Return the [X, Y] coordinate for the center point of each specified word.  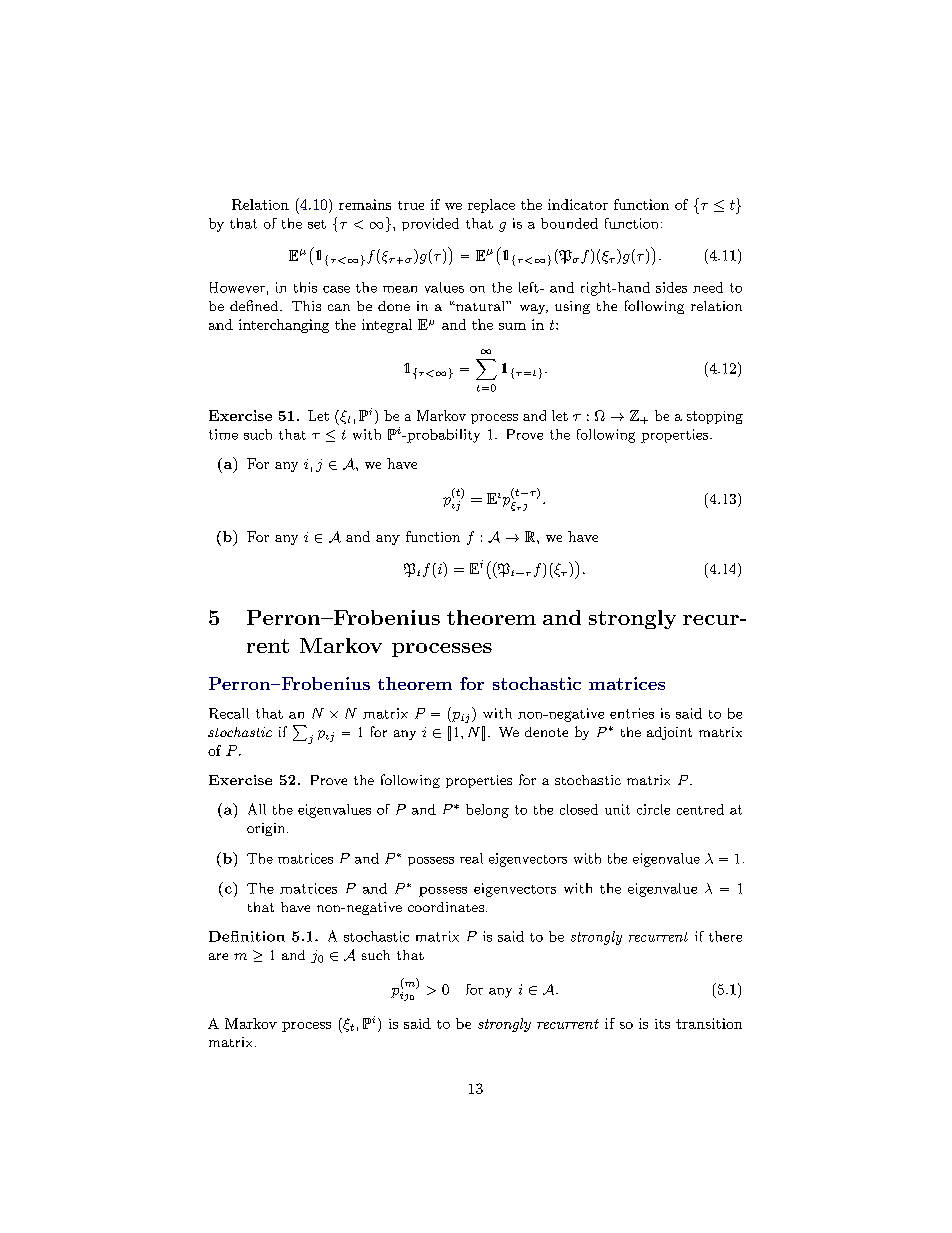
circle [653, 809]
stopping [715, 417]
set [317, 224]
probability [442, 436]
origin [267, 829]
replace [491, 206]
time [223, 434]
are [218, 956]
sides [671, 287]
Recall [229, 713]
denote [546, 732]
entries [632, 713]
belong [487, 811]
